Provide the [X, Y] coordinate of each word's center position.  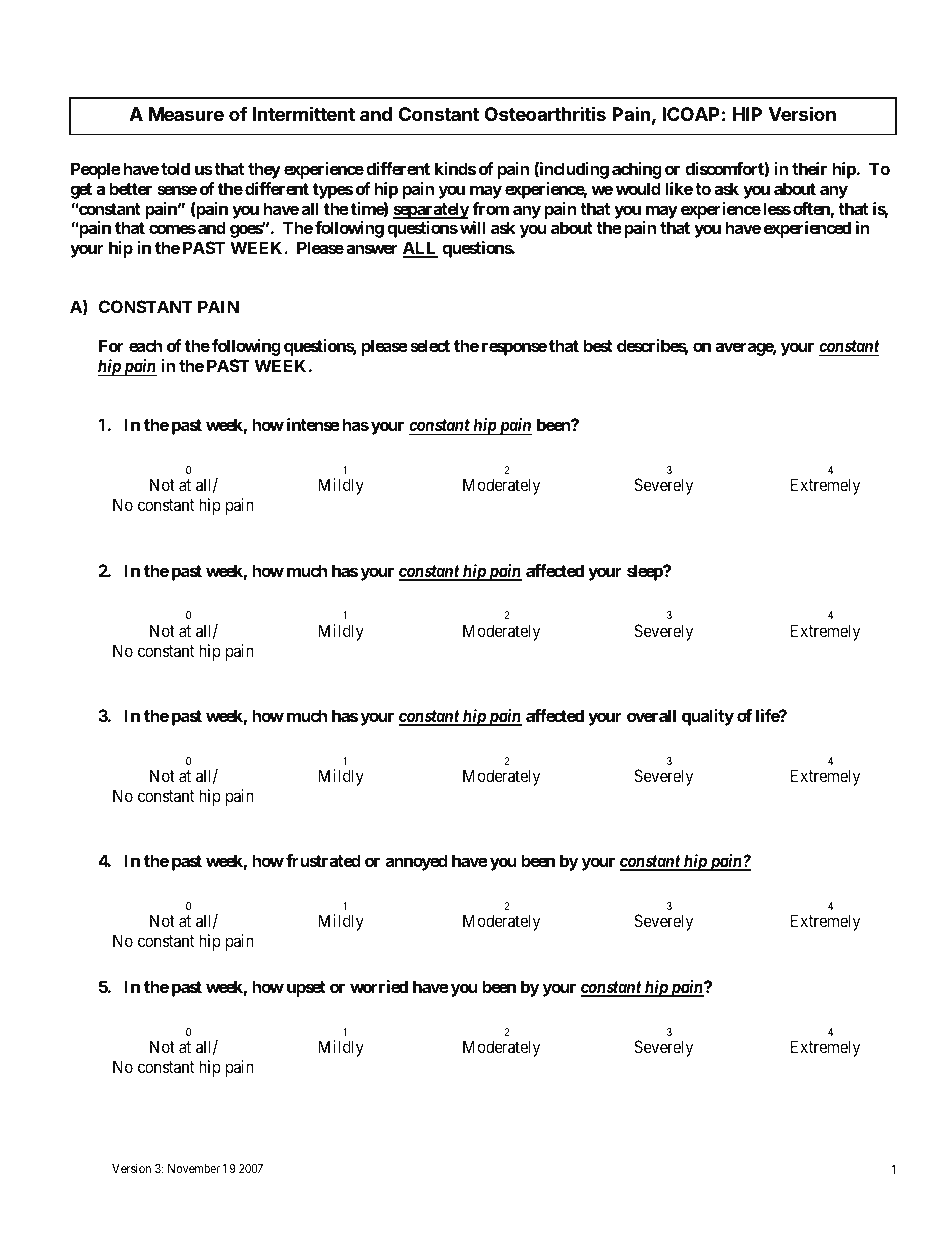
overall [651, 715]
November [194, 1168]
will [472, 227]
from [490, 208]
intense [313, 424]
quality [708, 717]
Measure [186, 114]
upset [306, 989]
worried [379, 986]
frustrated [323, 860]
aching [637, 170]
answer [372, 249]
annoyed [417, 862]
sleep [646, 572]
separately [431, 210]
